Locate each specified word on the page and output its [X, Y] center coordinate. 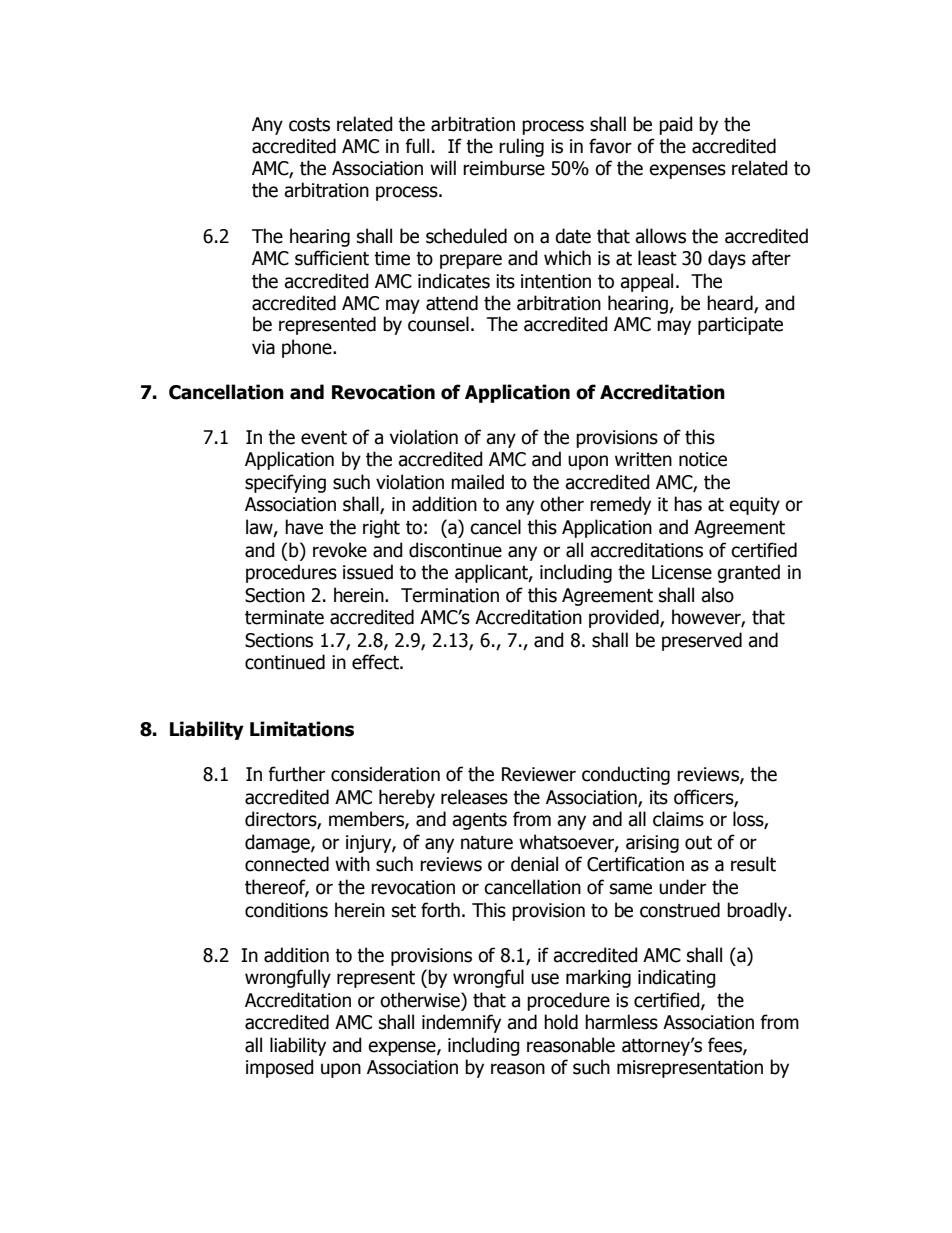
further [296, 774]
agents [479, 821]
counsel [438, 324]
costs [309, 125]
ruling [521, 147]
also [717, 595]
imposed [280, 1068]
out [698, 843]
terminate [284, 617]
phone [308, 348]
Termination [450, 595]
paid [676, 125]
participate [740, 326]
